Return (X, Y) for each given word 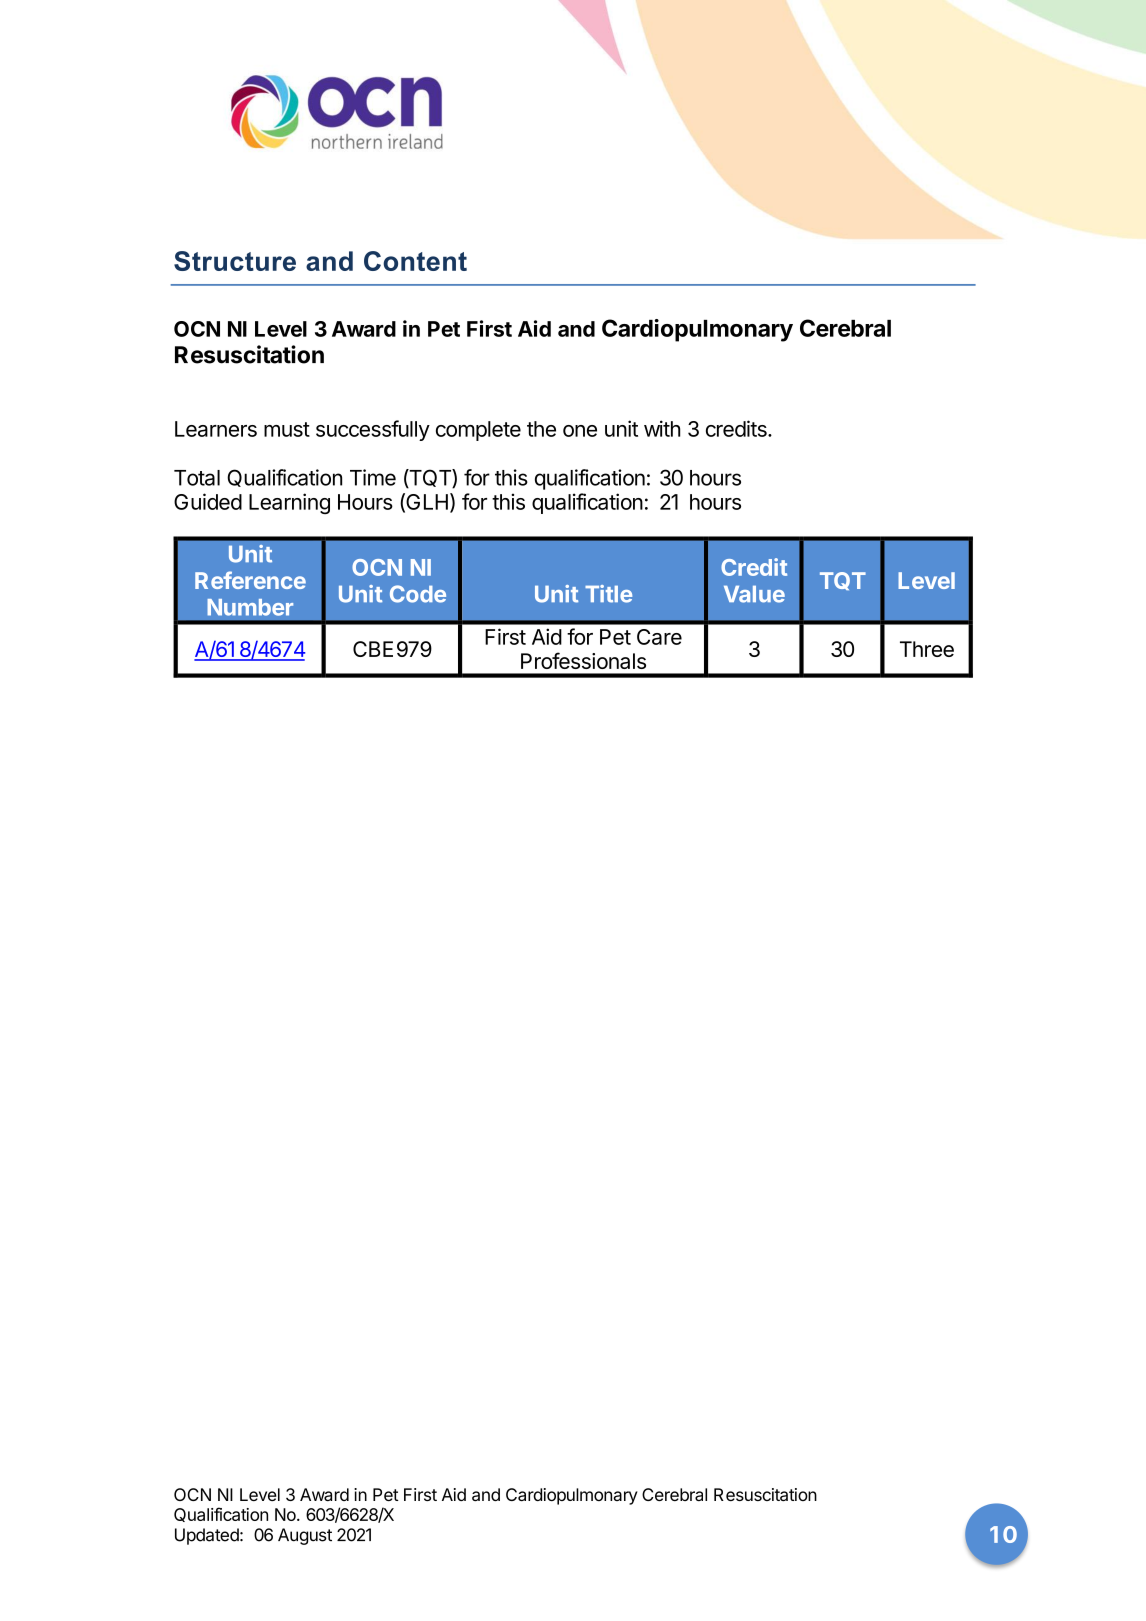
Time (373, 477)
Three (927, 649)
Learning (289, 503)
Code (418, 594)
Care (659, 637)
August (305, 1536)
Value (754, 594)
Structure (235, 261)
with (662, 428)
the (541, 429)
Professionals (583, 660)
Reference (250, 580)
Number (250, 607)
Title (608, 594)
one (580, 431)
